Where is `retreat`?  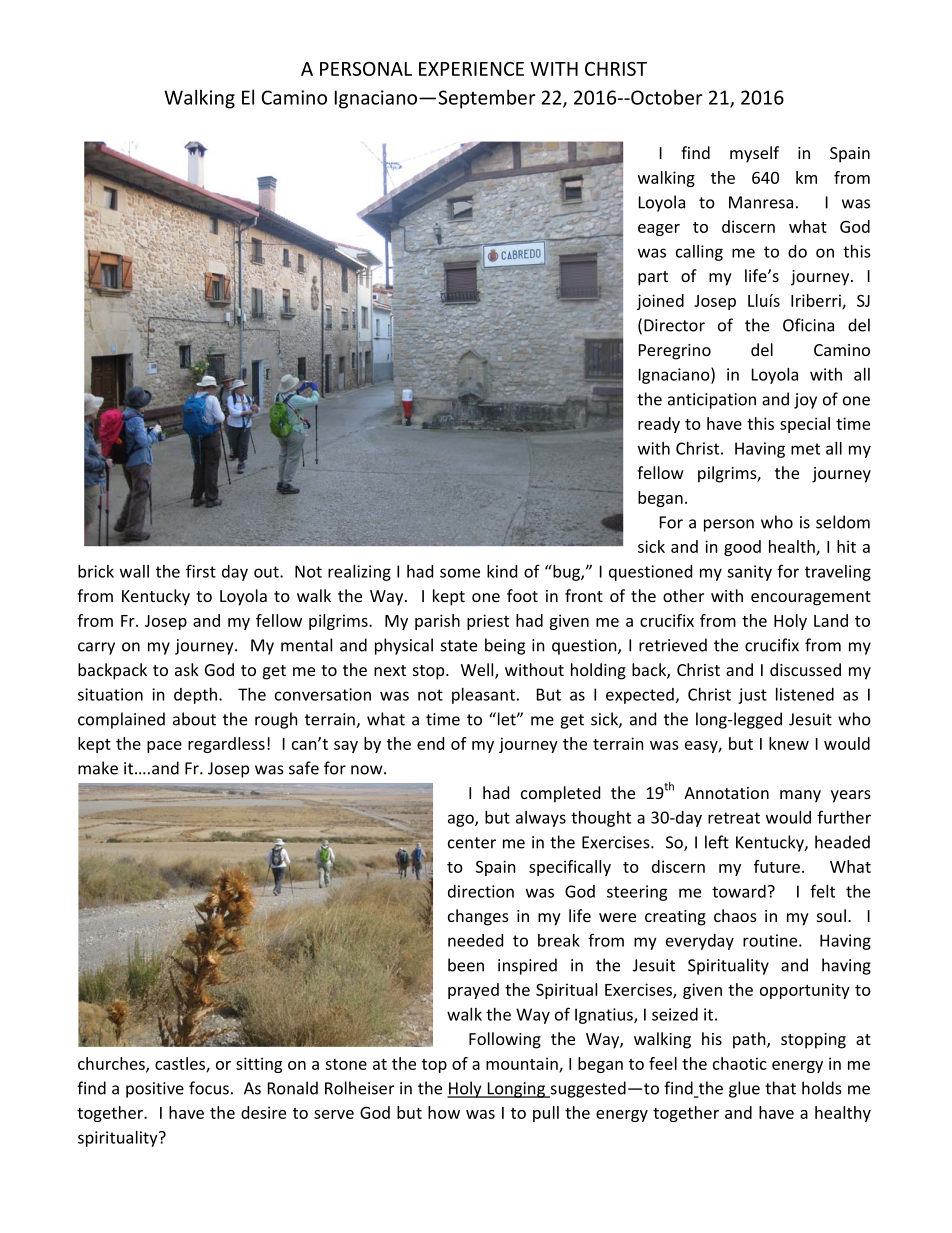 retreat is located at coordinates (734, 818).
